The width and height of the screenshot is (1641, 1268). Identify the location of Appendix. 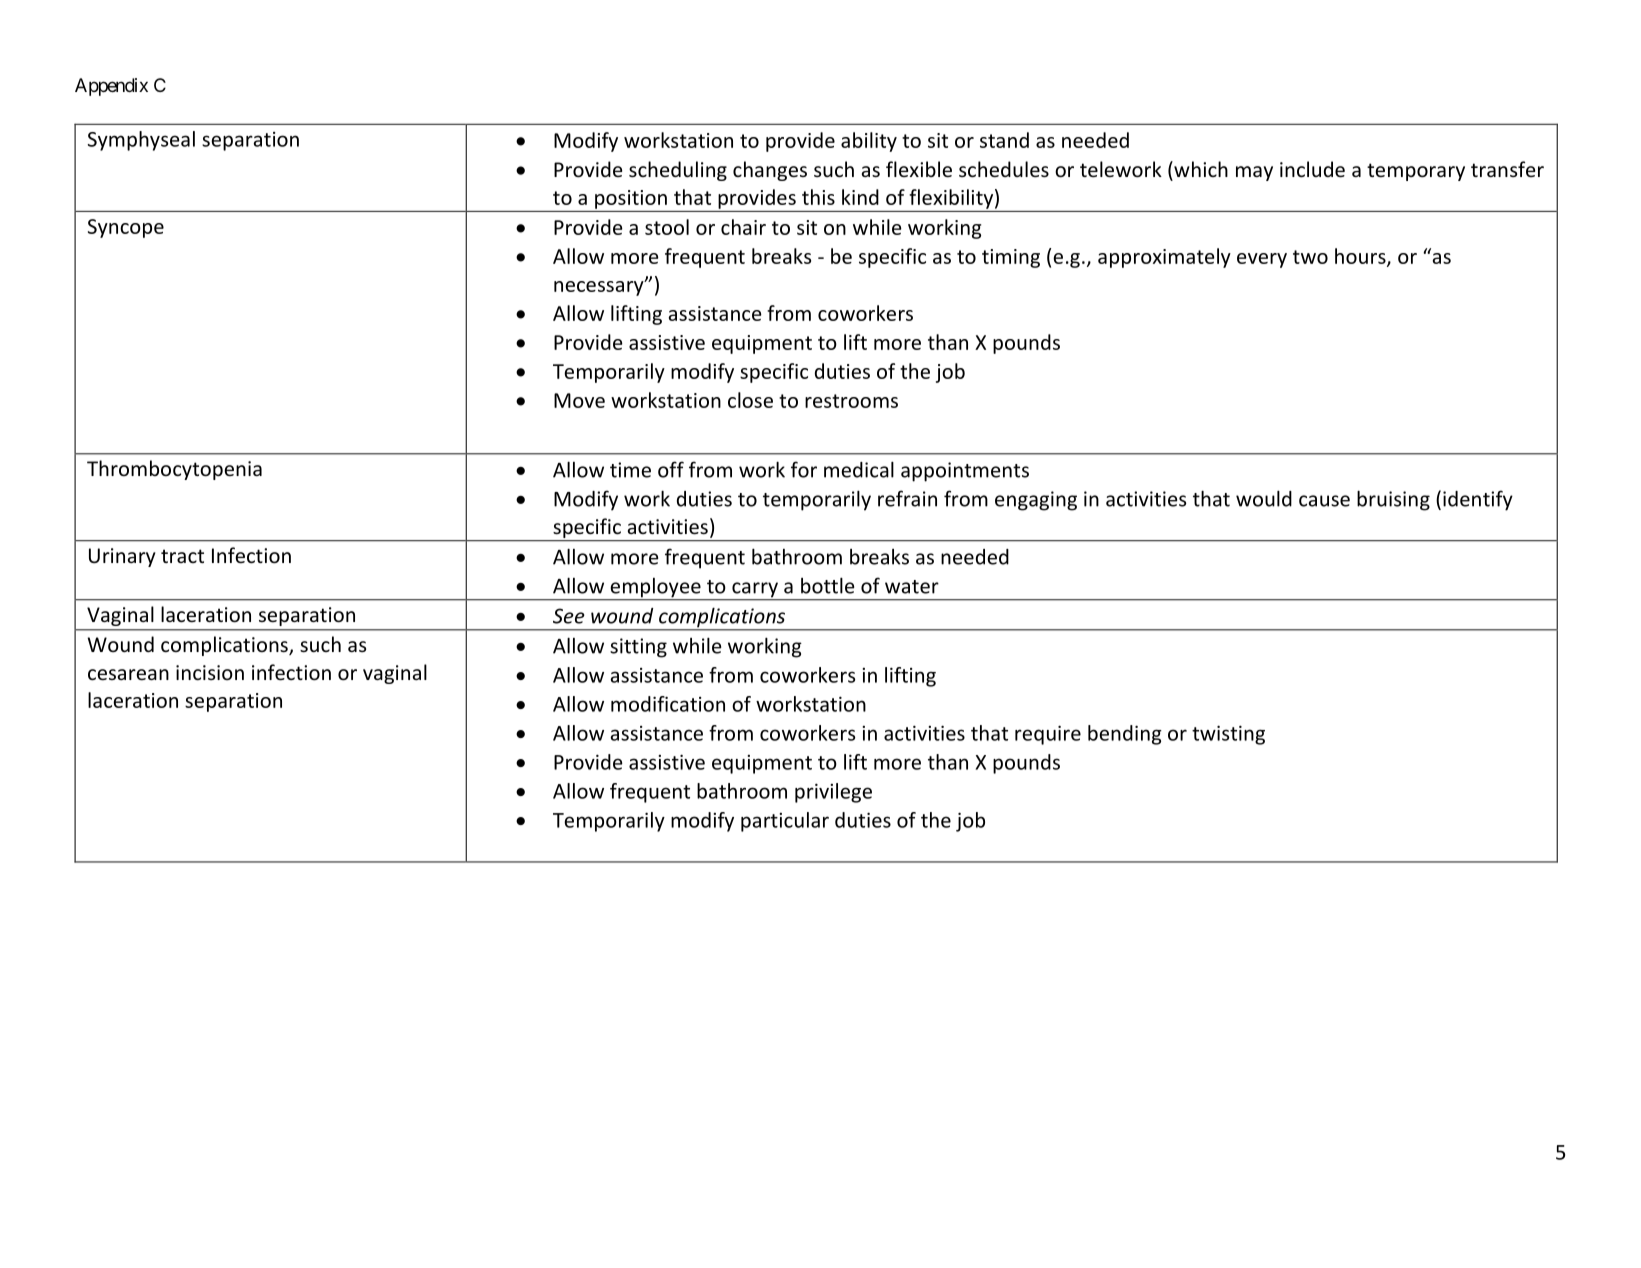
(111, 87).
